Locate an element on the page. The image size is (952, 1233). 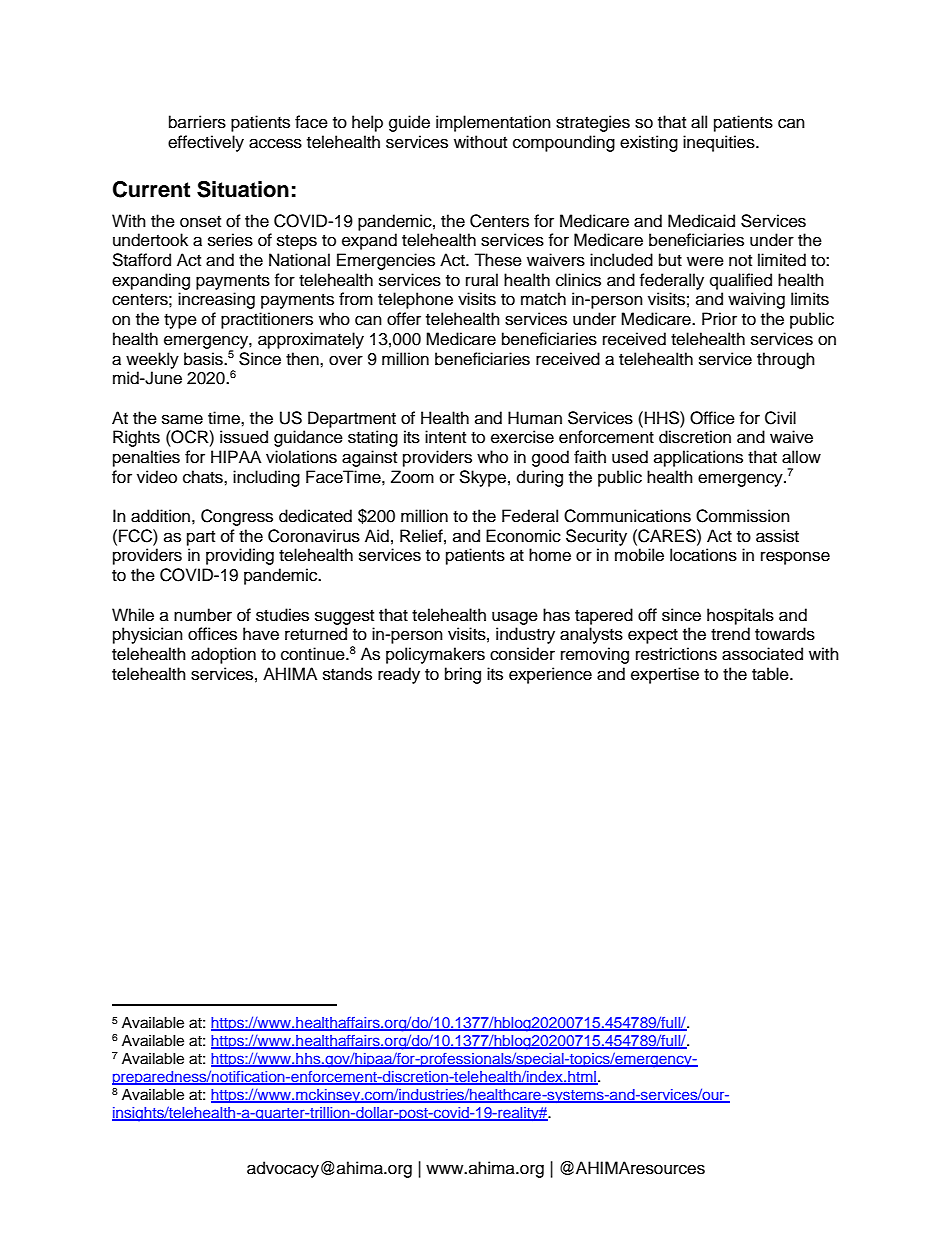
policymakers is located at coordinates (435, 655).
